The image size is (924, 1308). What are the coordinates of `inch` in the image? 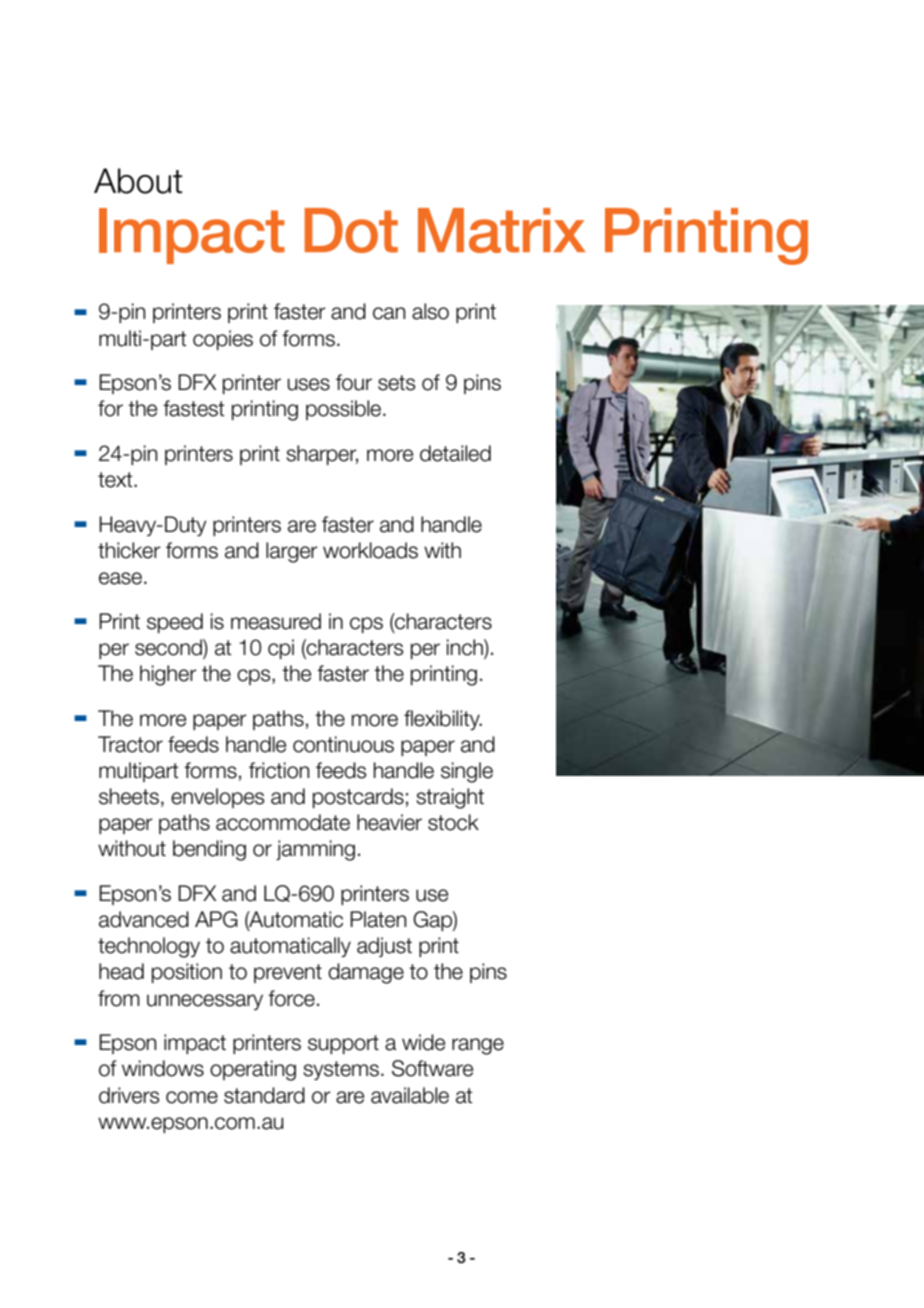 It's located at (466, 648).
